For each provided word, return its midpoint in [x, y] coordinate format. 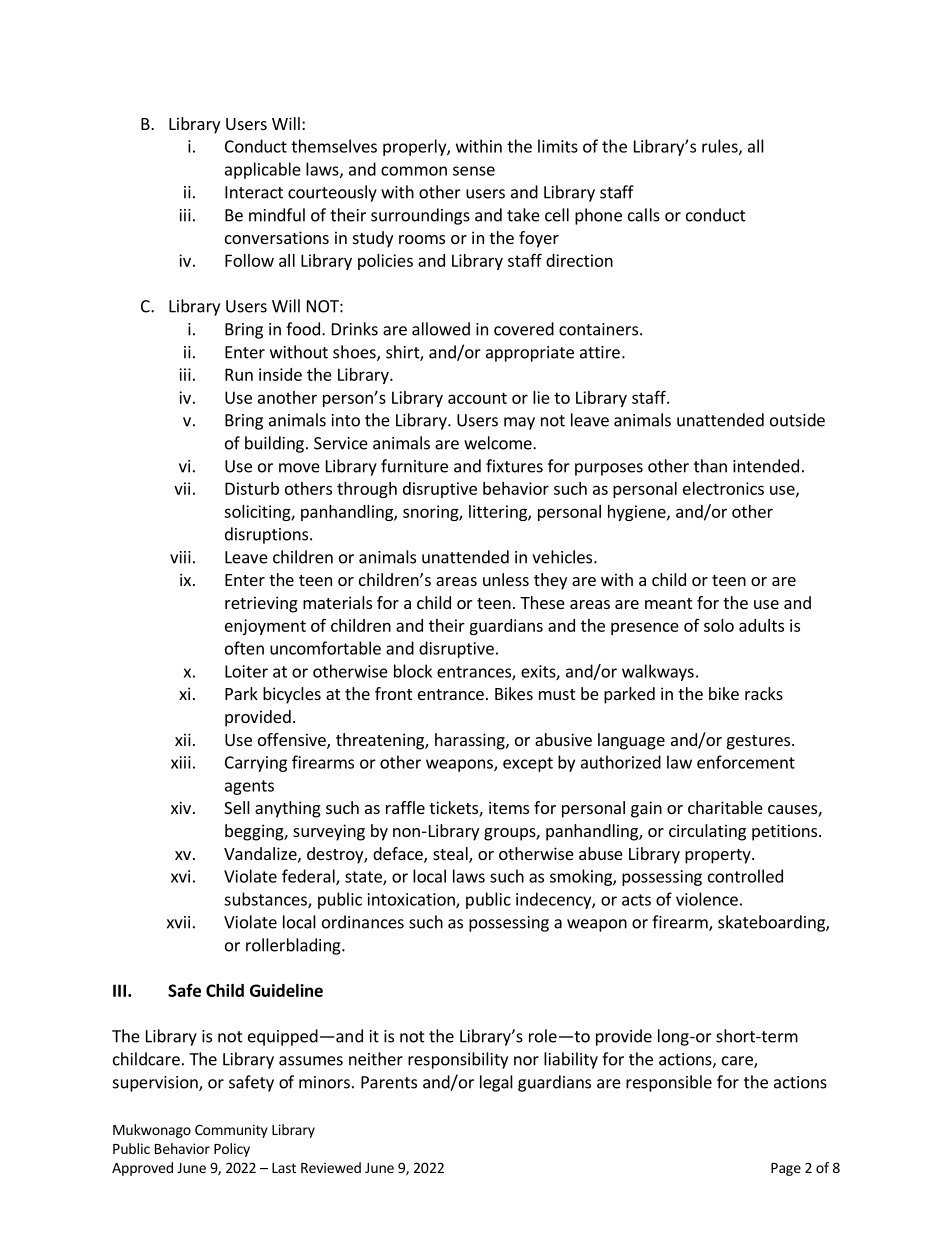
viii [180, 557]
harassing [471, 741]
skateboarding [772, 923]
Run [239, 374]
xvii [178, 922]
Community [231, 1131]
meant [668, 603]
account [477, 398]
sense [474, 171]
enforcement [746, 762]
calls [644, 215]
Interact [254, 192]
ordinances [363, 922]
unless [506, 579]
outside [797, 420]
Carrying [256, 764]
